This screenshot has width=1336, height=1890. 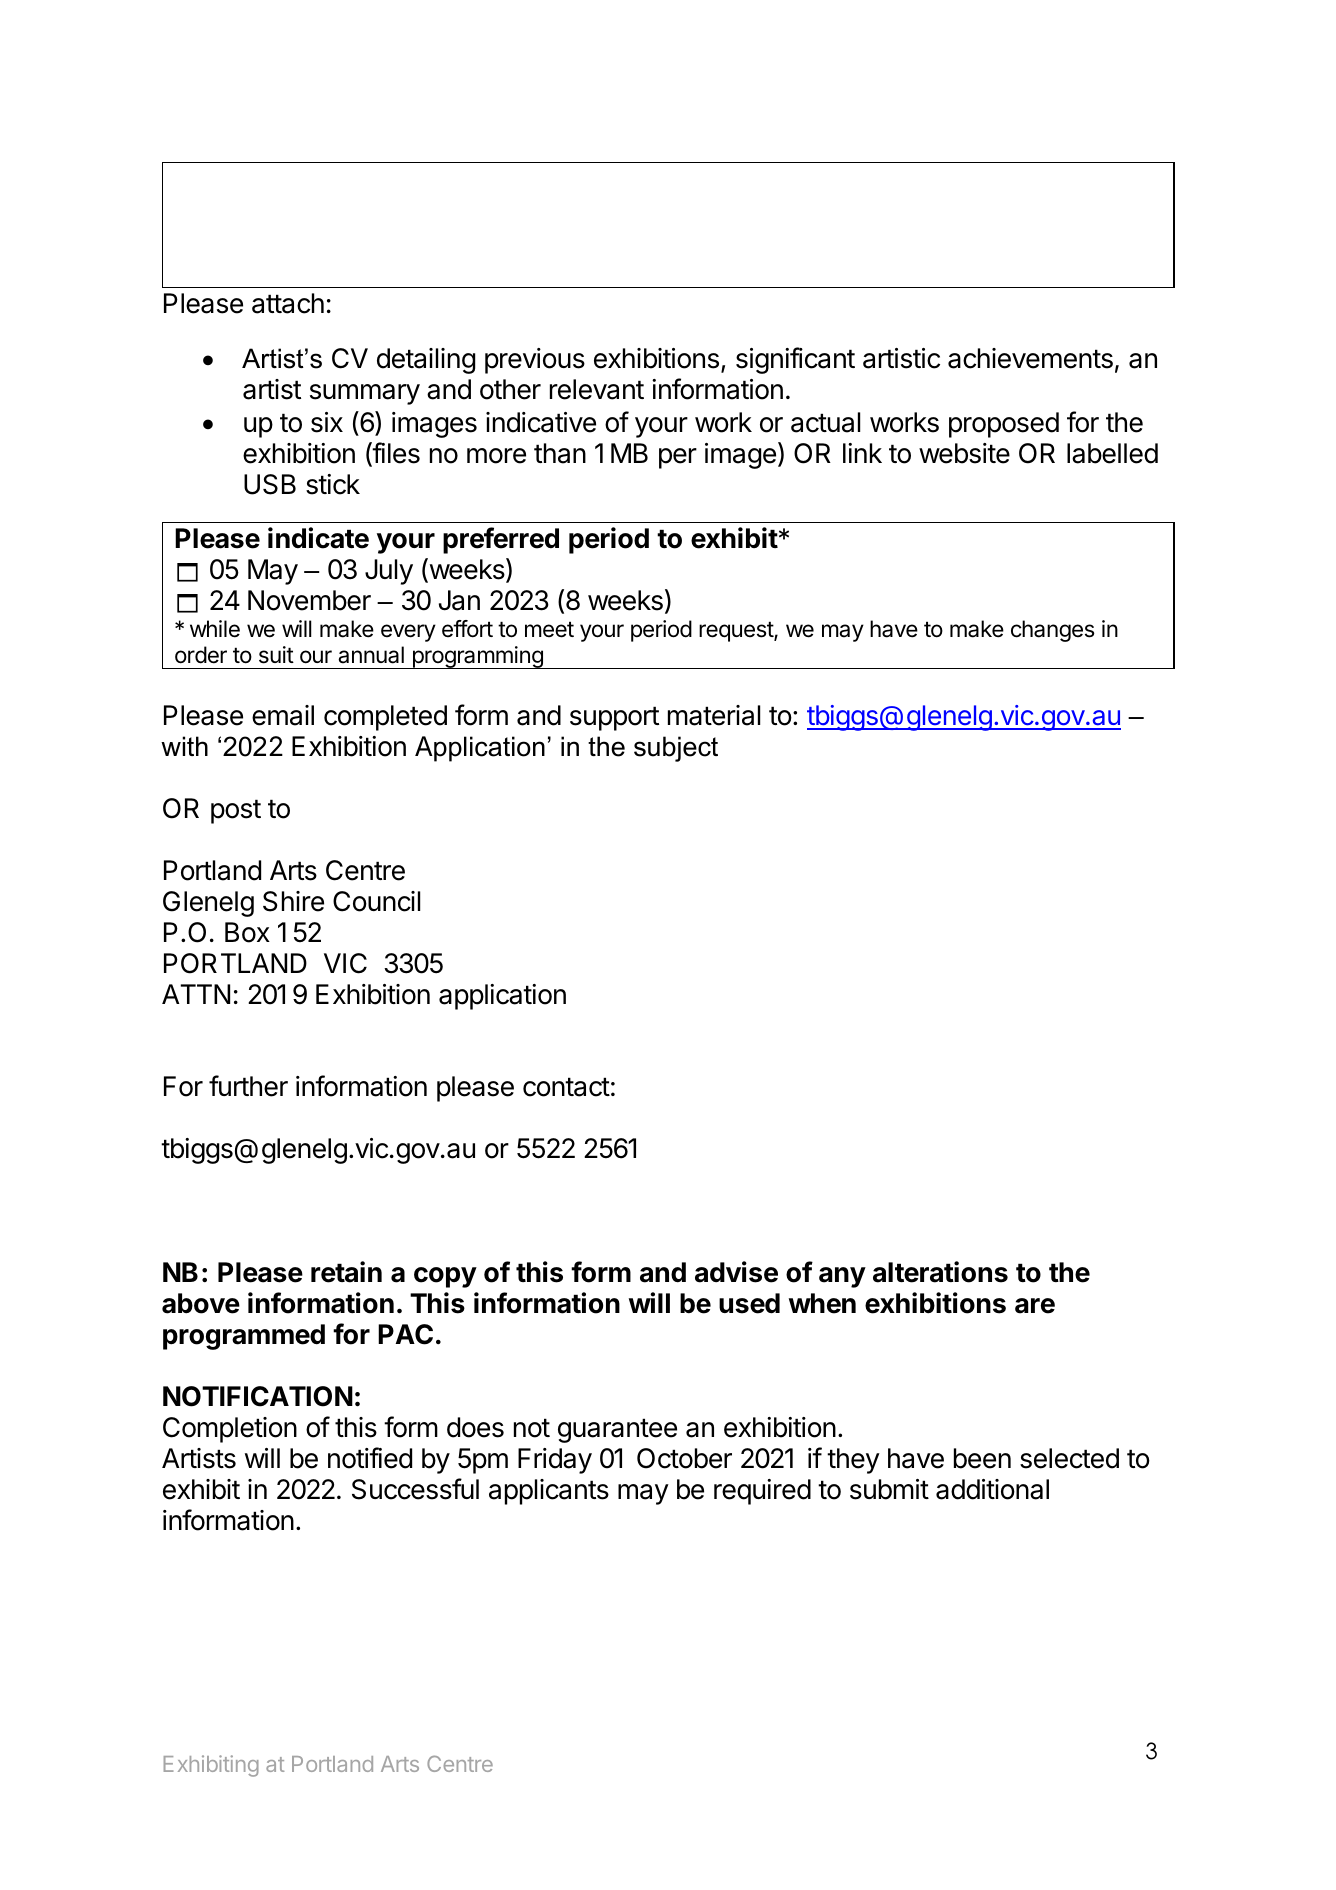 What do you see at coordinates (597, 389) in the screenshot?
I see `relevant` at bounding box center [597, 389].
